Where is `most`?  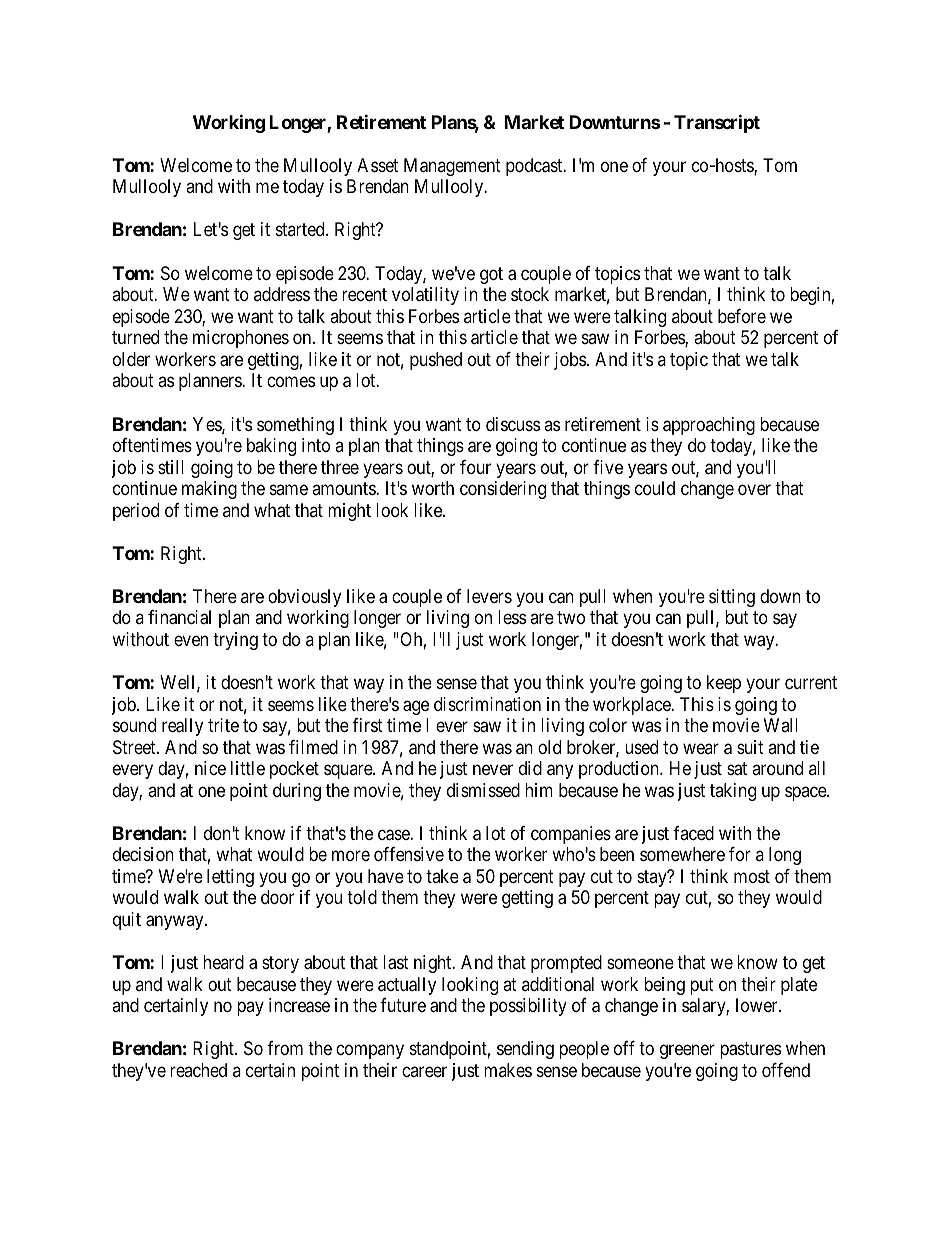 most is located at coordinates (752, 876).
